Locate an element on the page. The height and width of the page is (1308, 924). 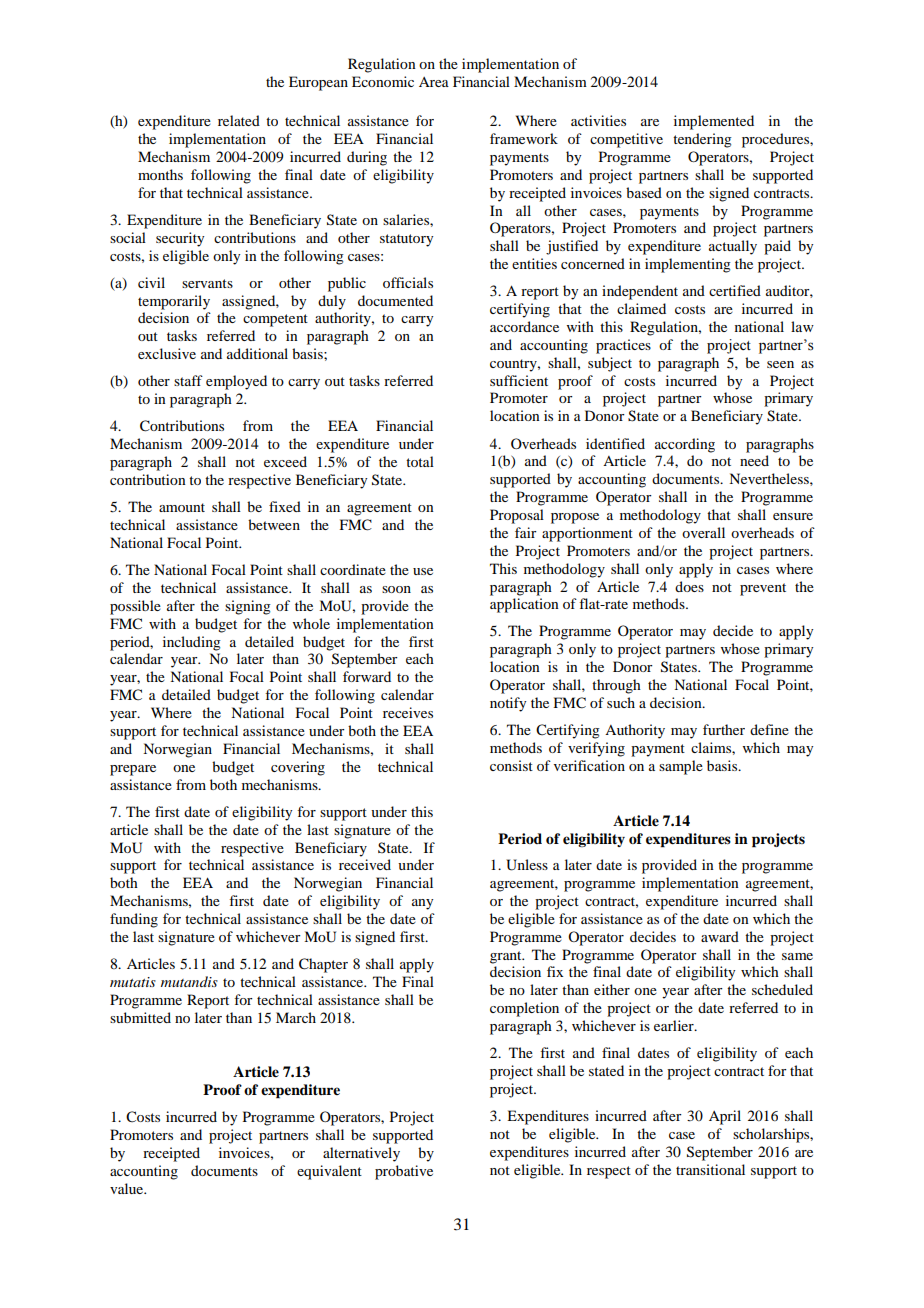
implemented is located at coordinates (714, 122).
